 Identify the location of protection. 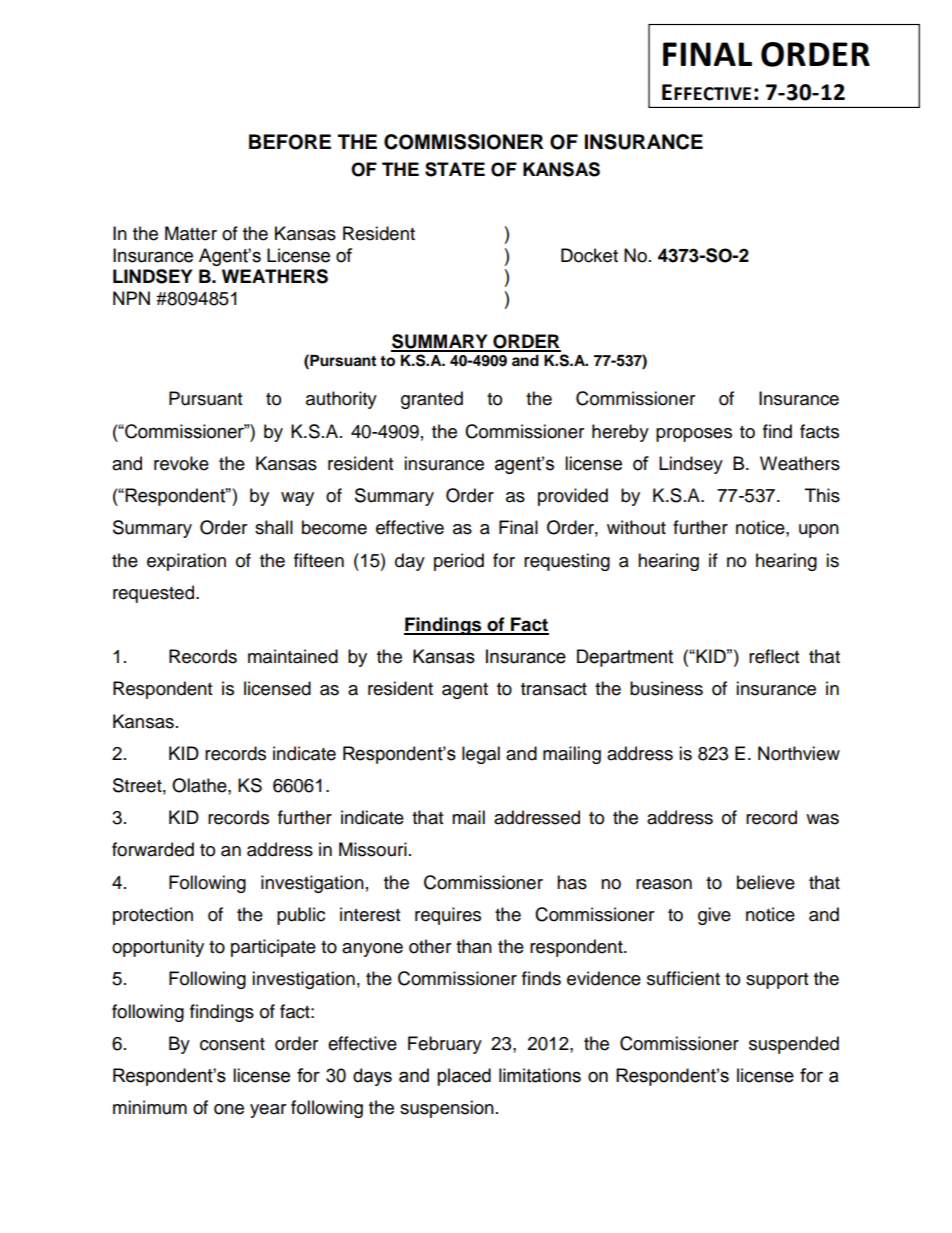
(153, 916).
